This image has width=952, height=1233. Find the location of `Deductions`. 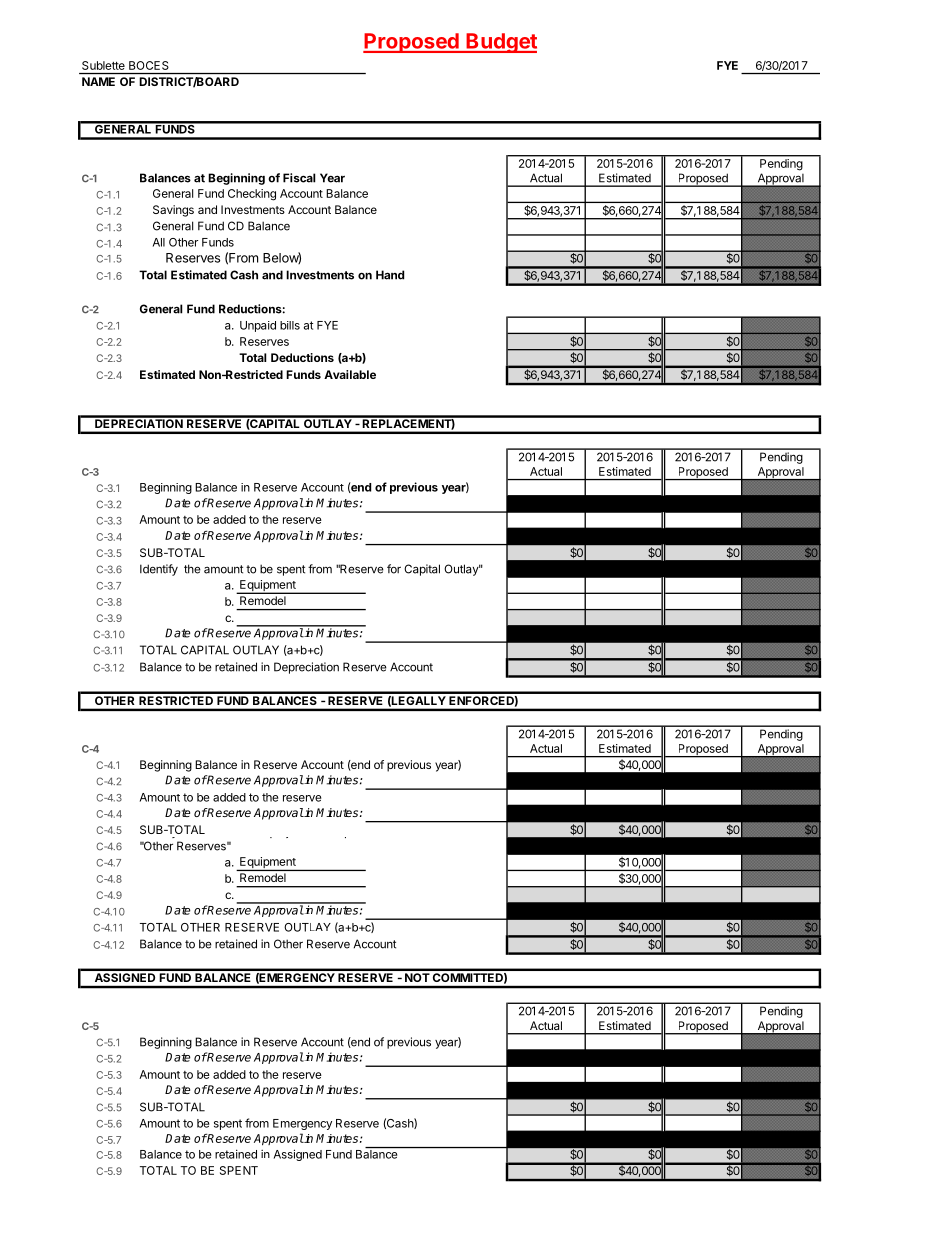

Deductions is located at coordinates (302, 357).
